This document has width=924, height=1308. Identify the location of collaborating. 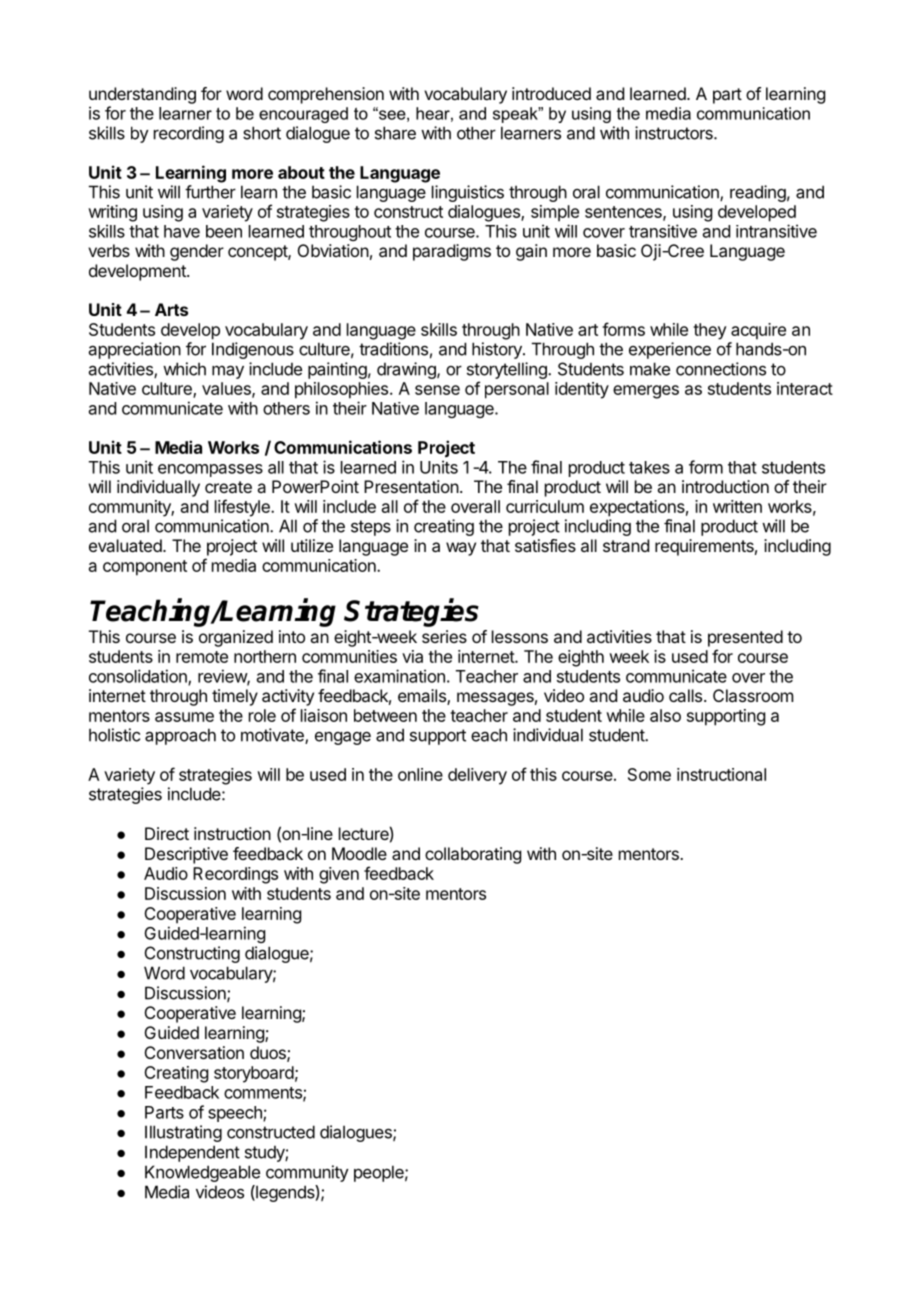
(473, 855).
